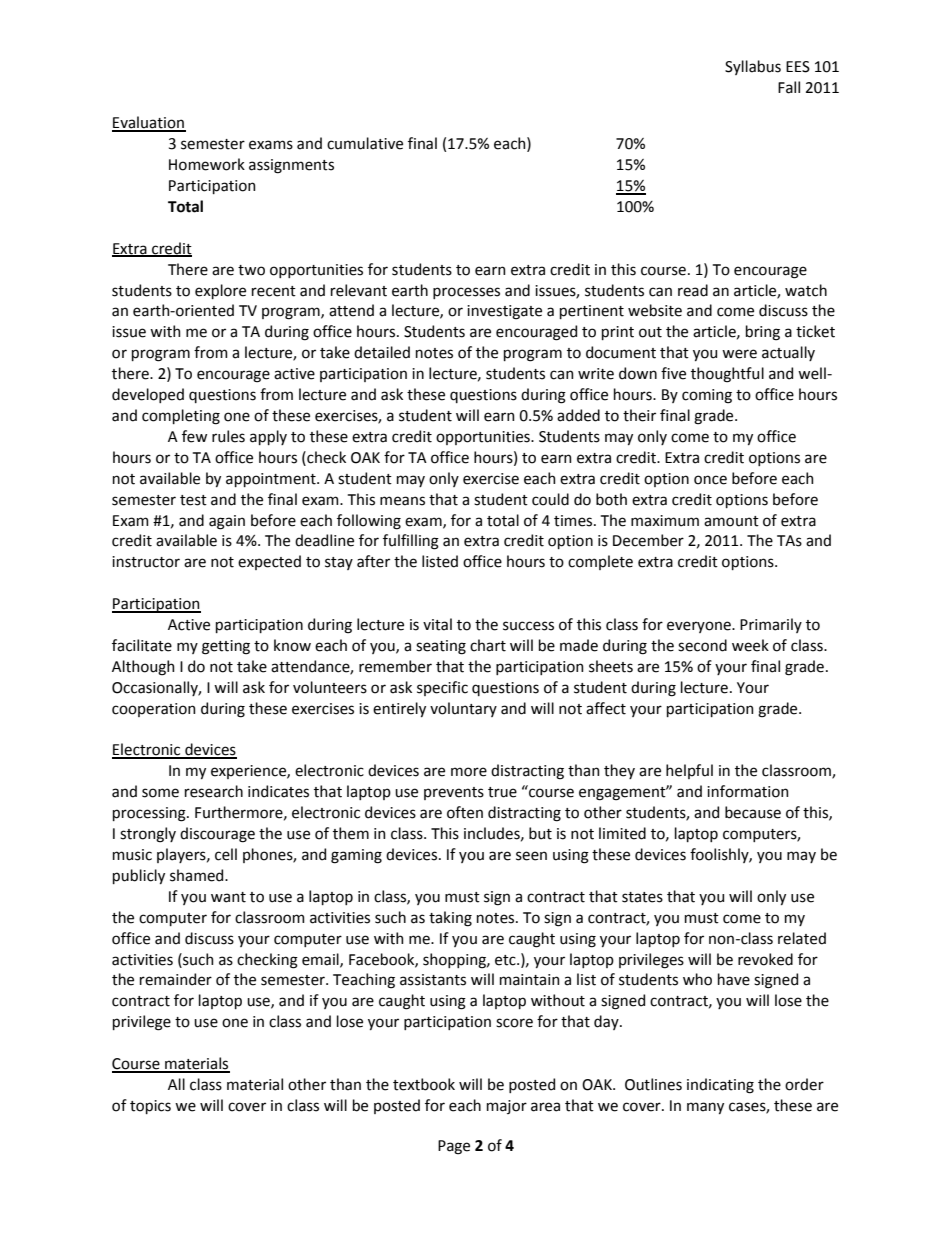 The height and width of the document is (1233, 952). I want to click on cumulative, so click(365, 143).
